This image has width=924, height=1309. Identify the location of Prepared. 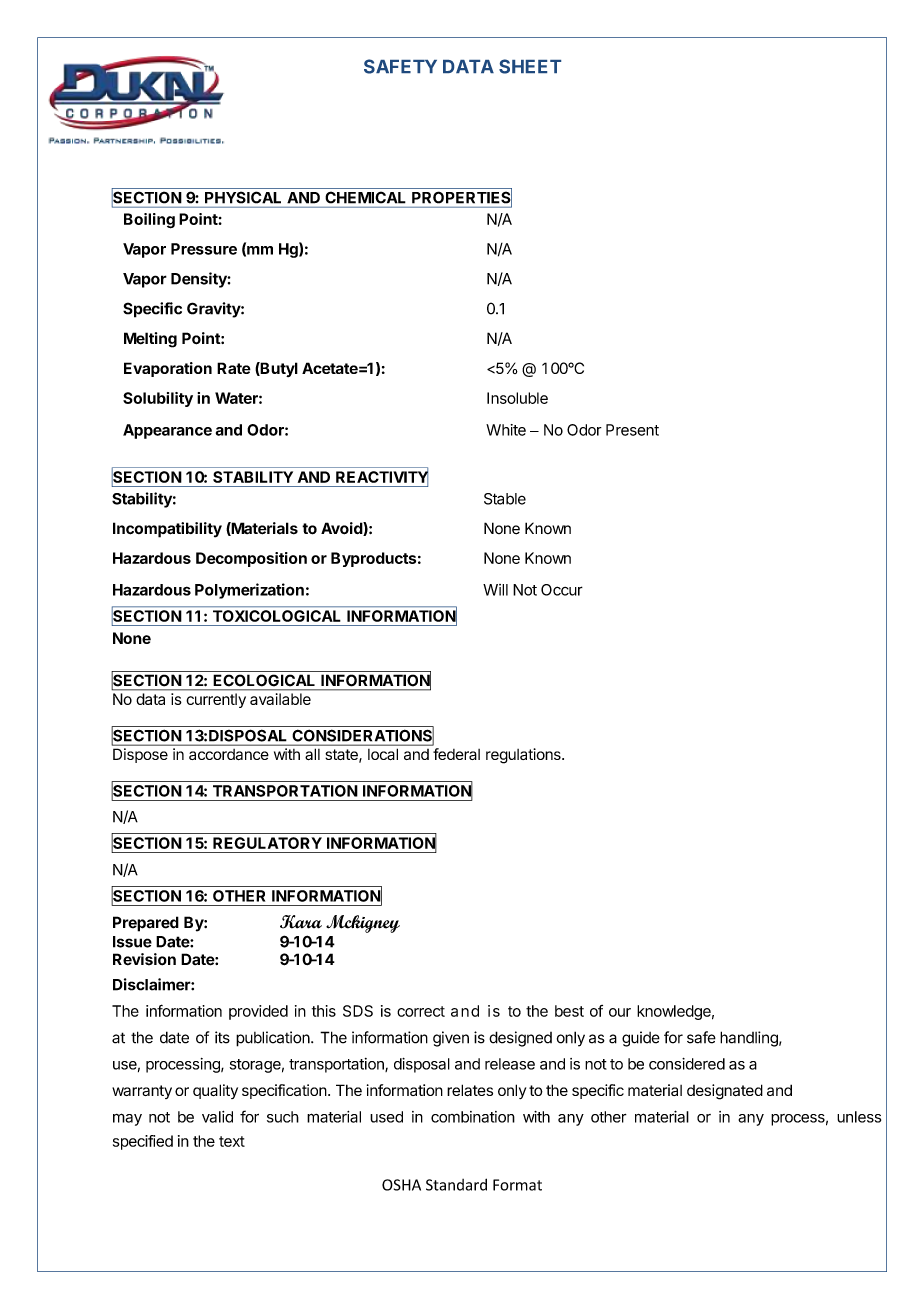
(146, 924).
